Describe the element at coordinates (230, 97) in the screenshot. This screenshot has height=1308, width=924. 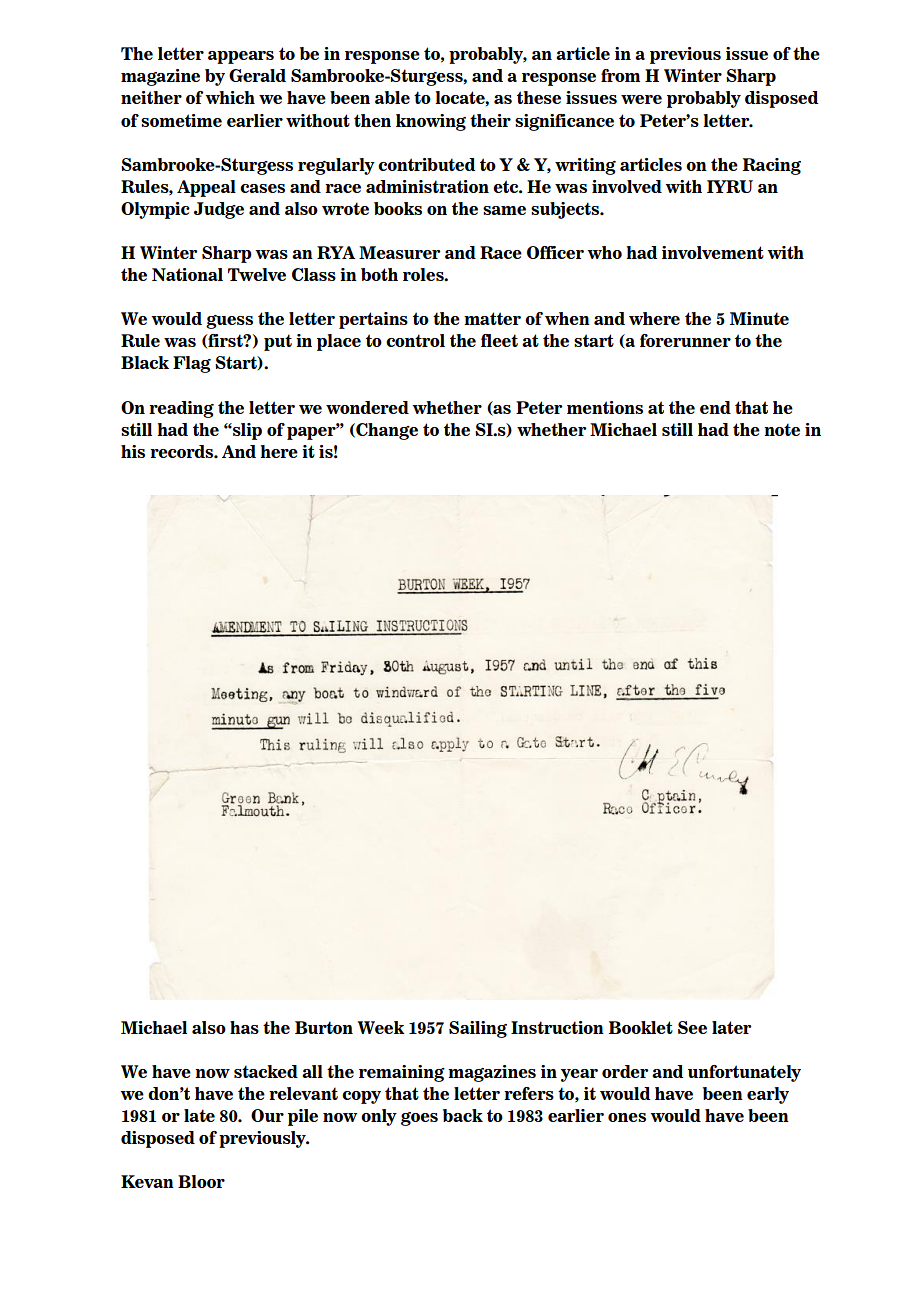
I see `which` at that location.
